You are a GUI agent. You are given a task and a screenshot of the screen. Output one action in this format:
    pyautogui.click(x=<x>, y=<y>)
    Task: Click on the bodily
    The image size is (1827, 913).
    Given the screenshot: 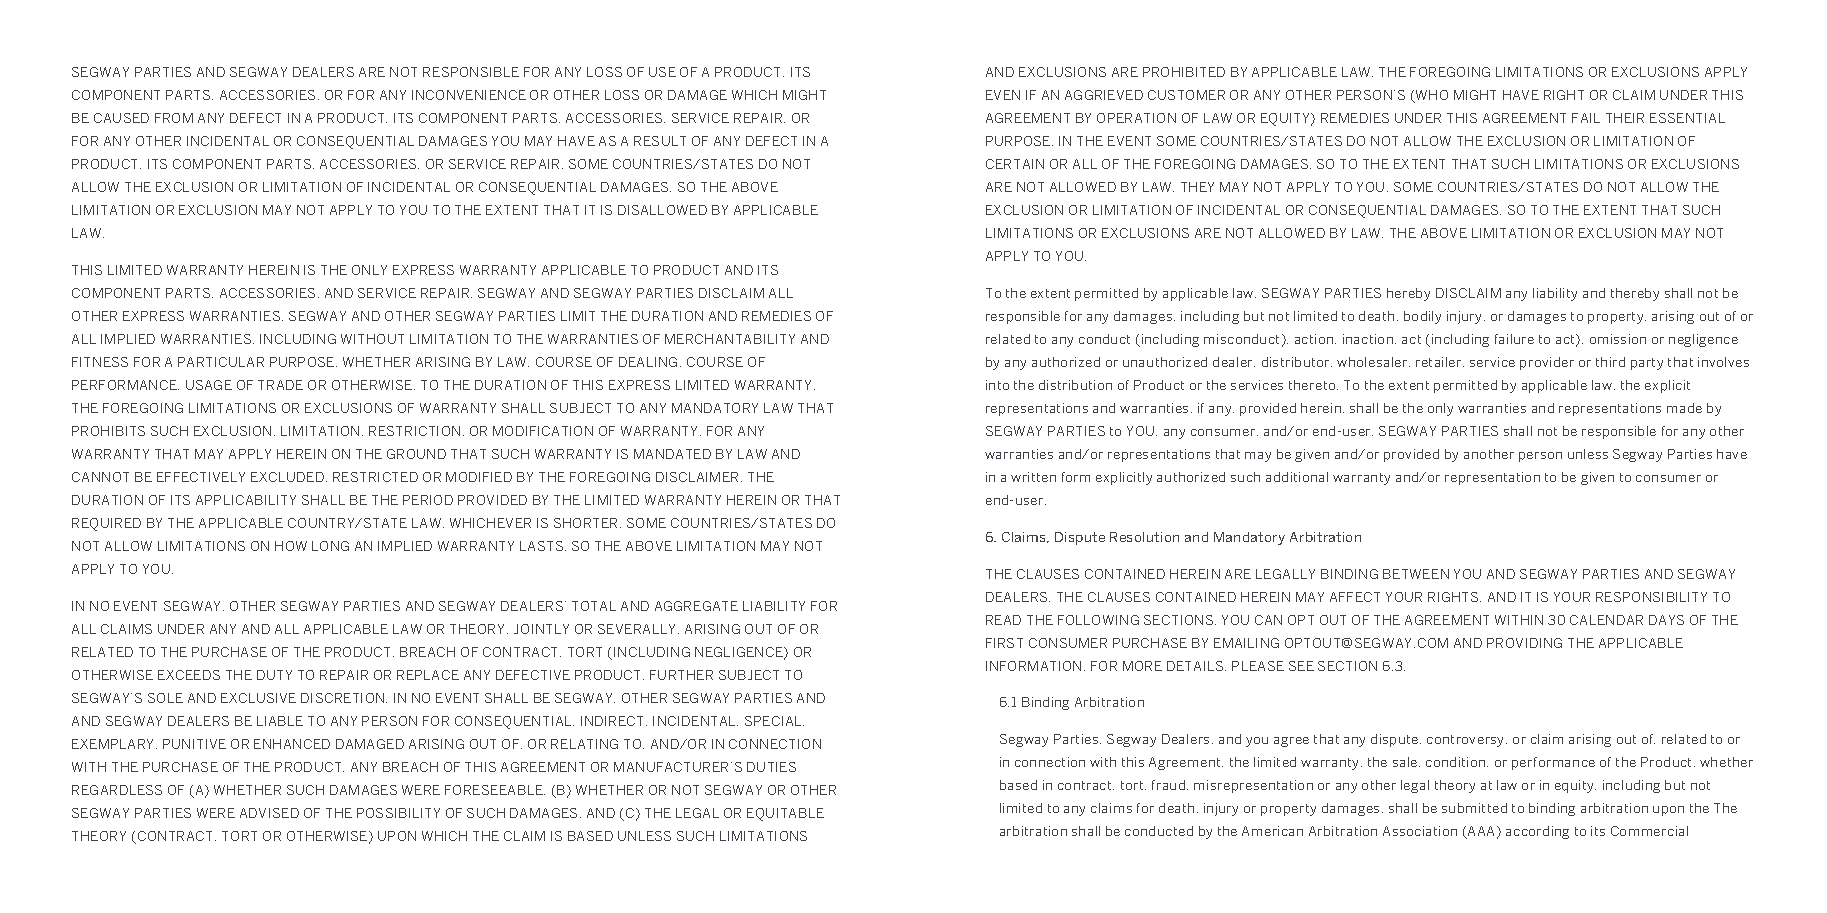 What is the action you would take?
    pyautogui.click(x=1422, y=317)
